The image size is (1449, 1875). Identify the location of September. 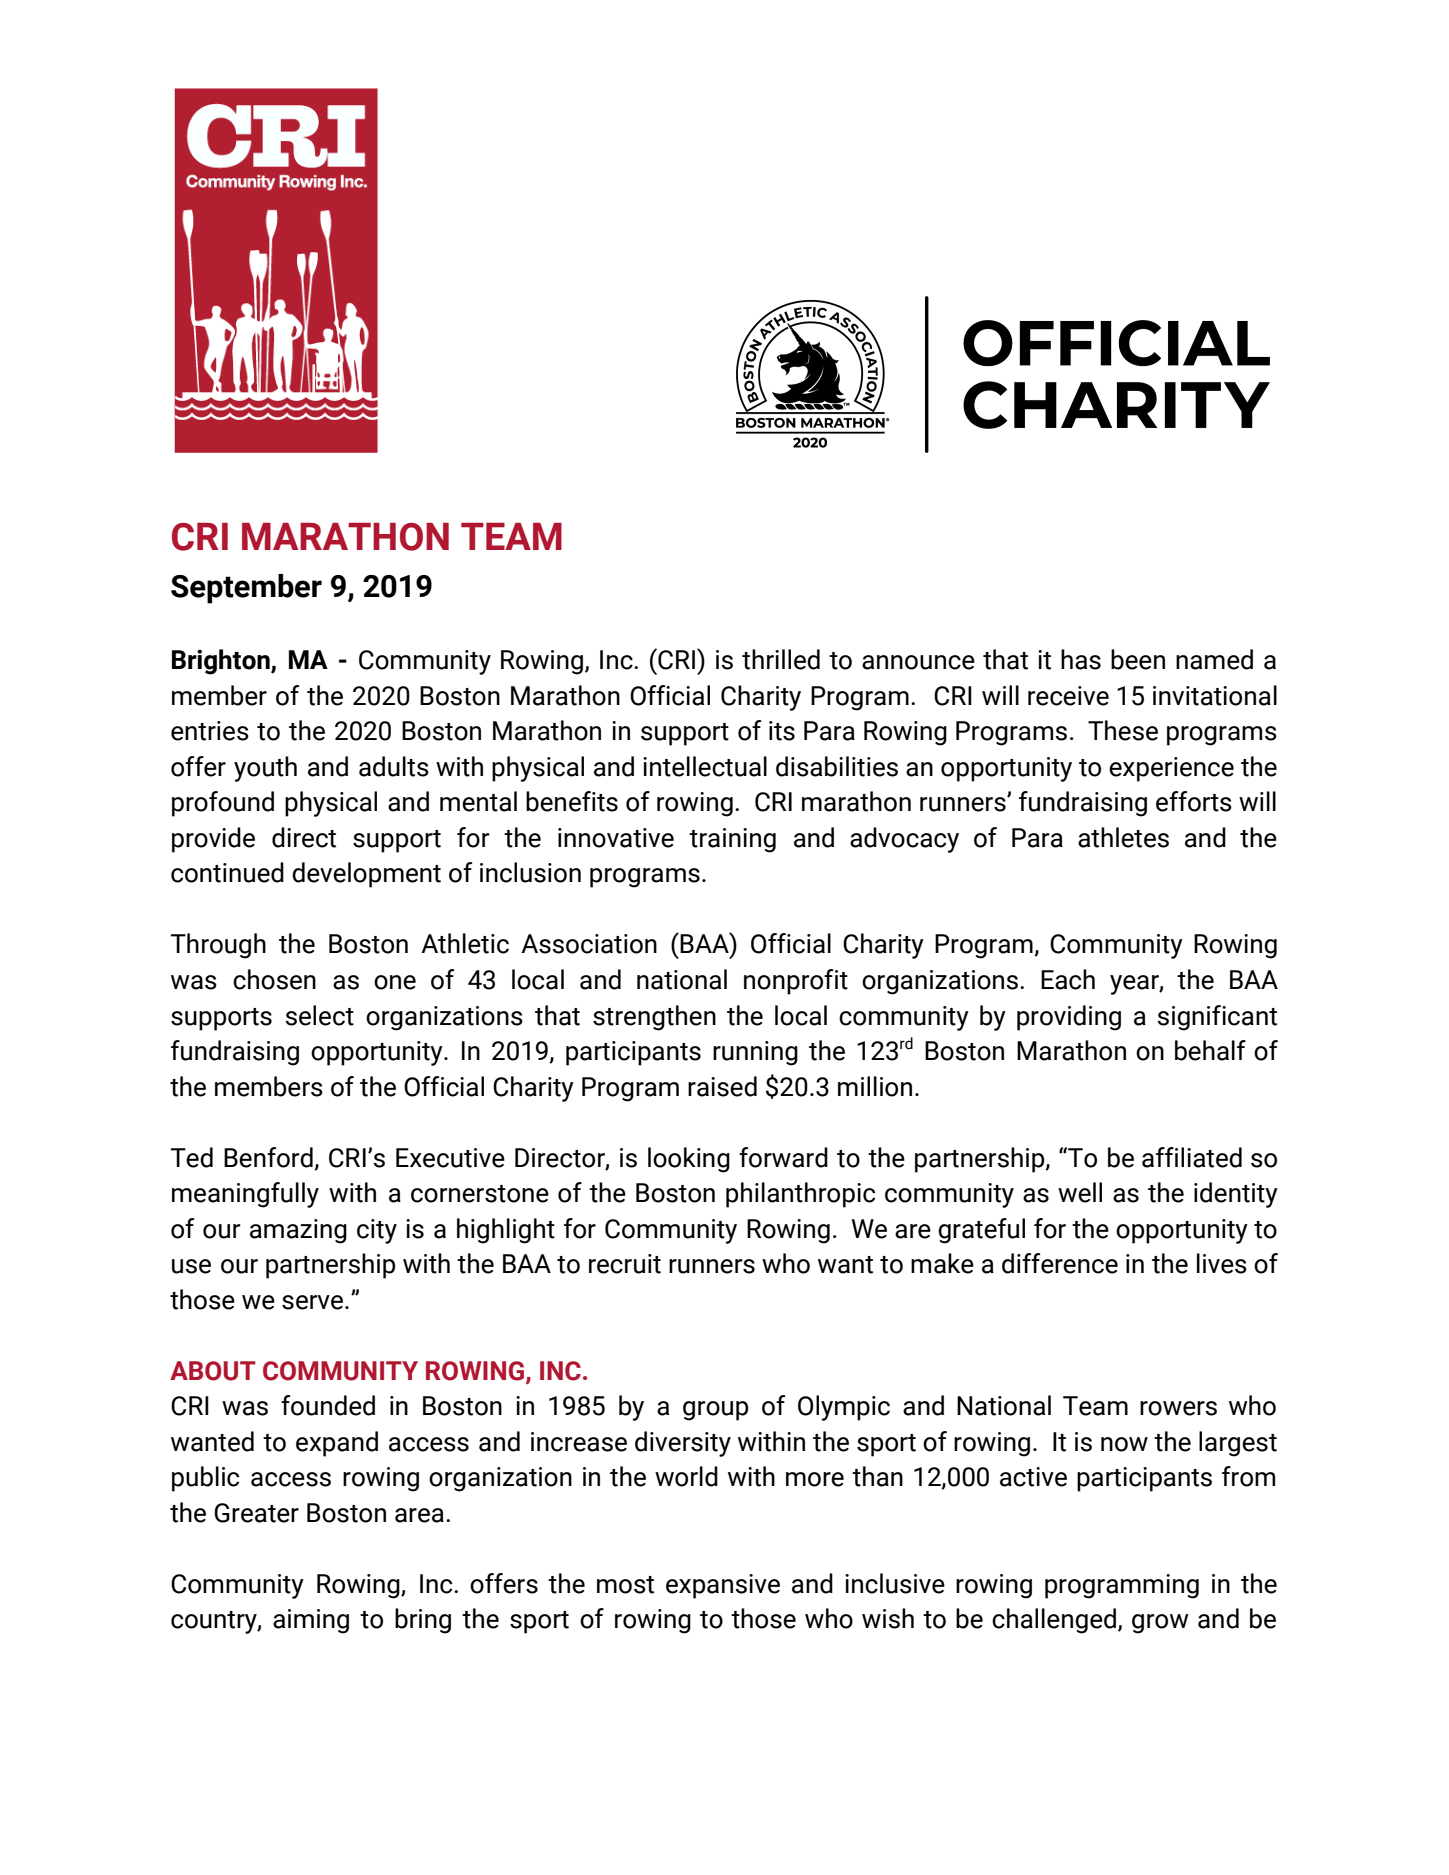
(246, 589).
